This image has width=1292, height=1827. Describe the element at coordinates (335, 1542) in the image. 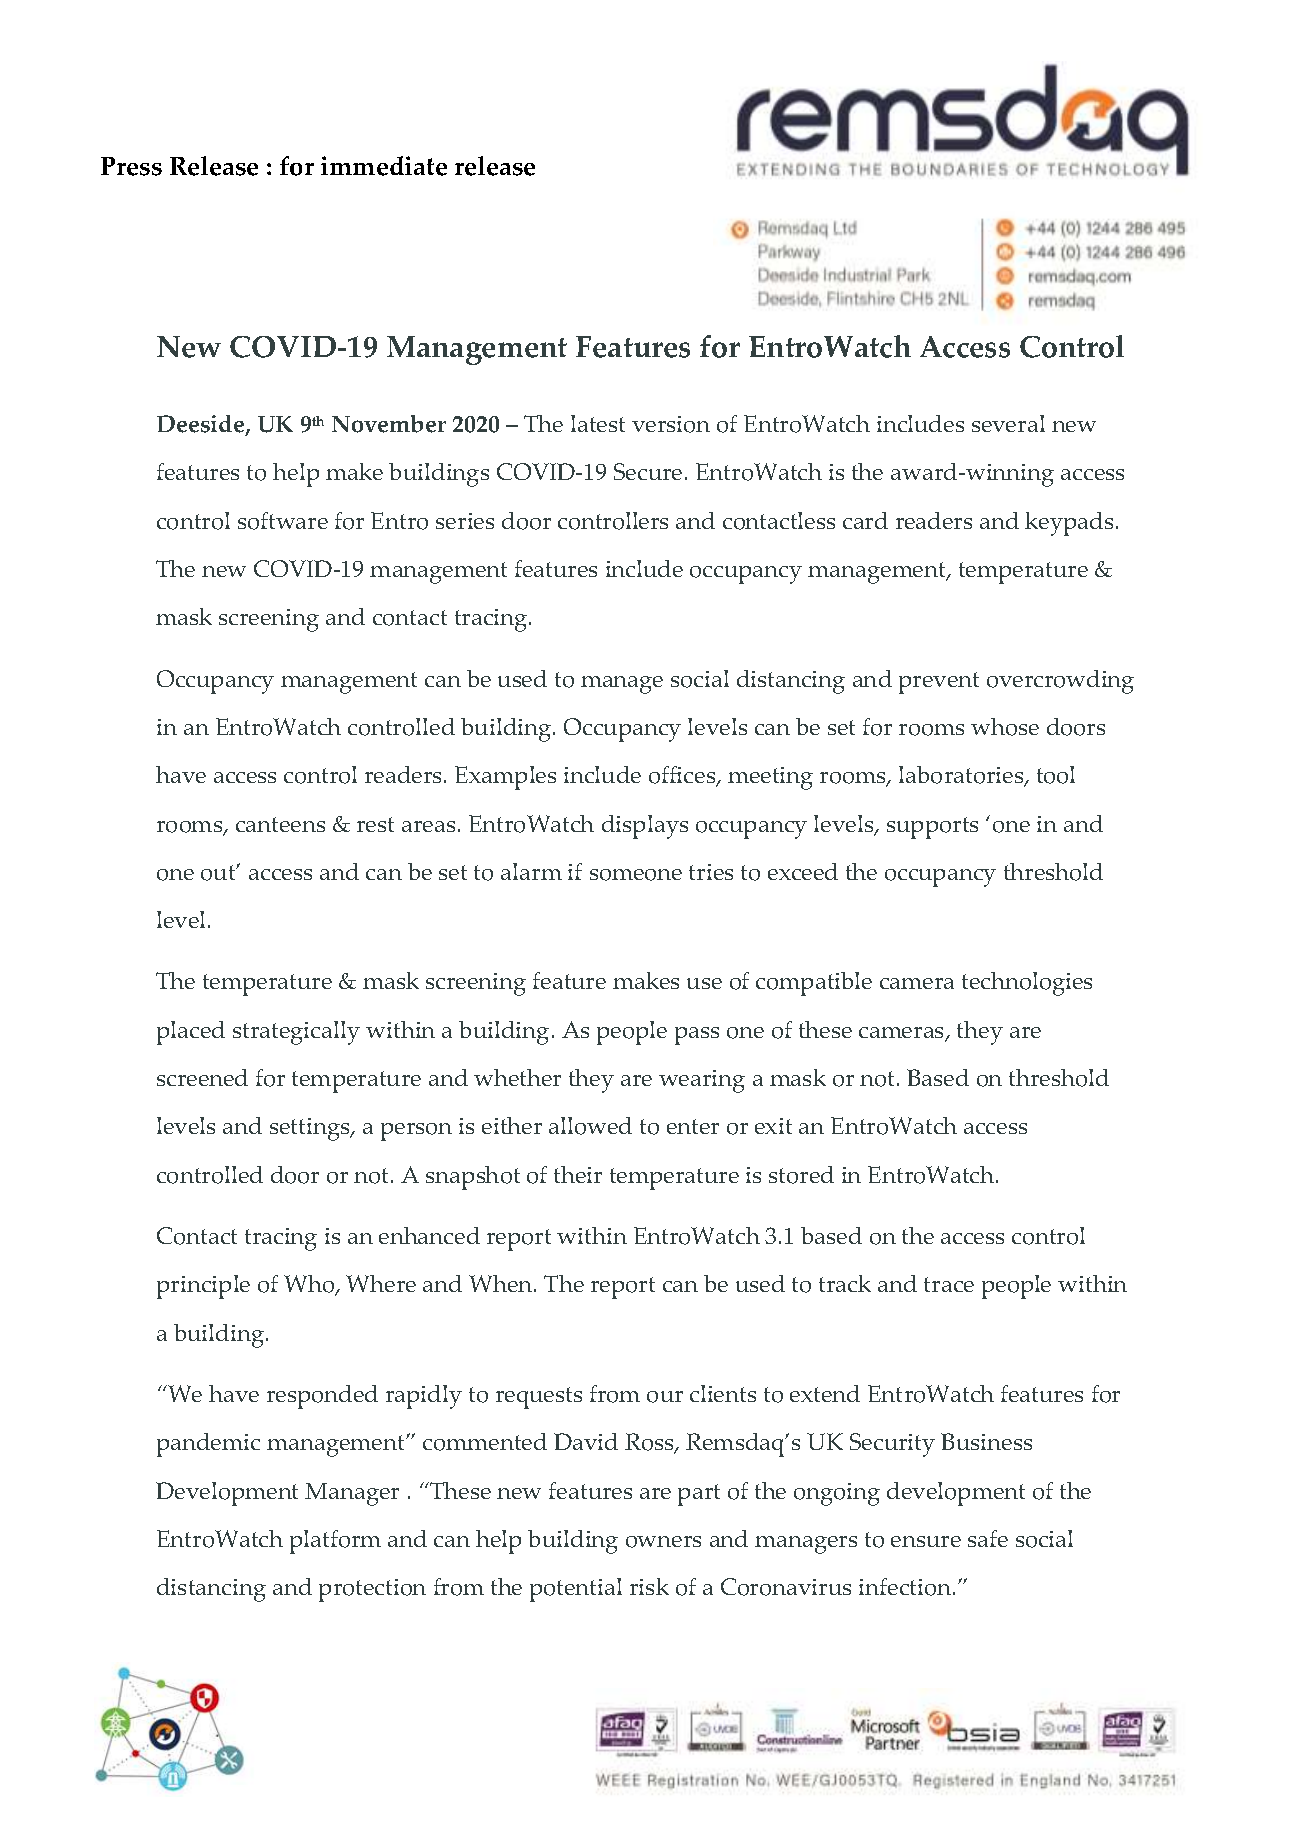

I see `platform` at that location.
